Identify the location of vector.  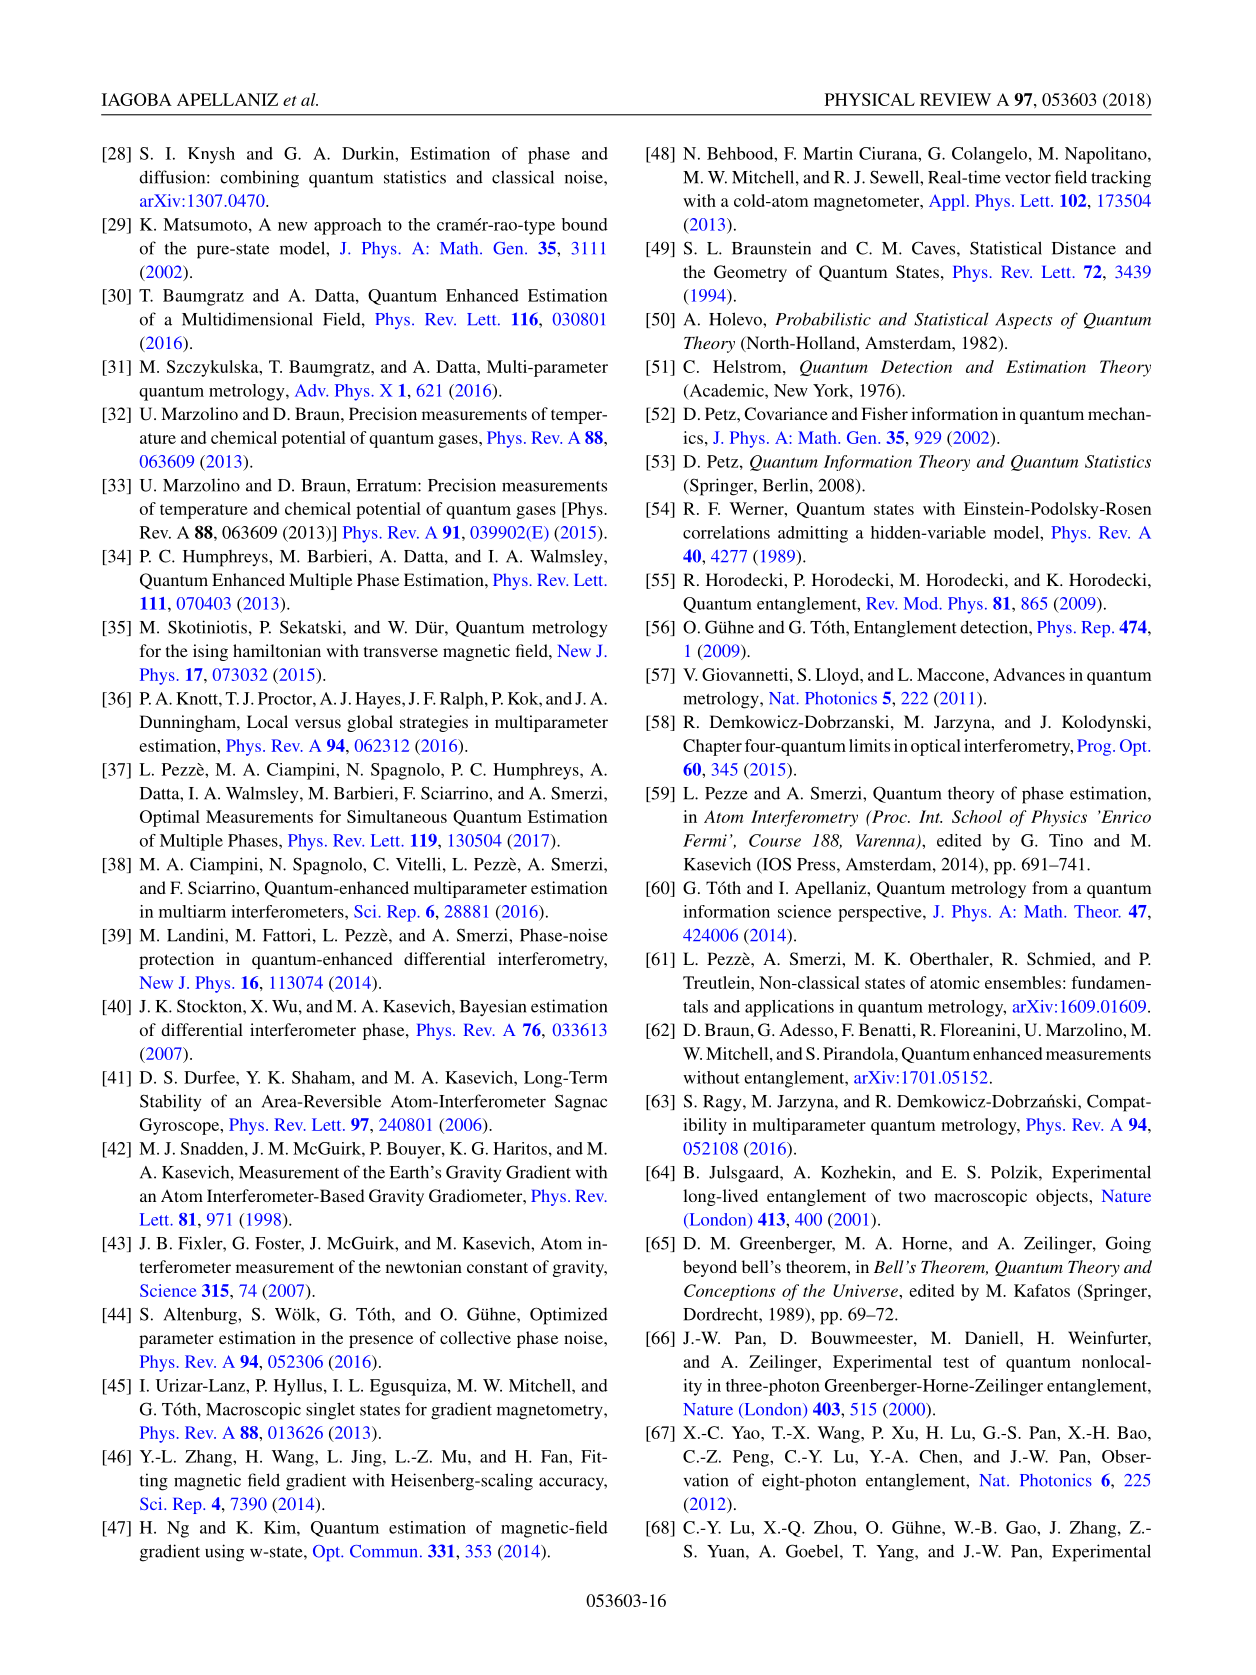
(1028, 178).
